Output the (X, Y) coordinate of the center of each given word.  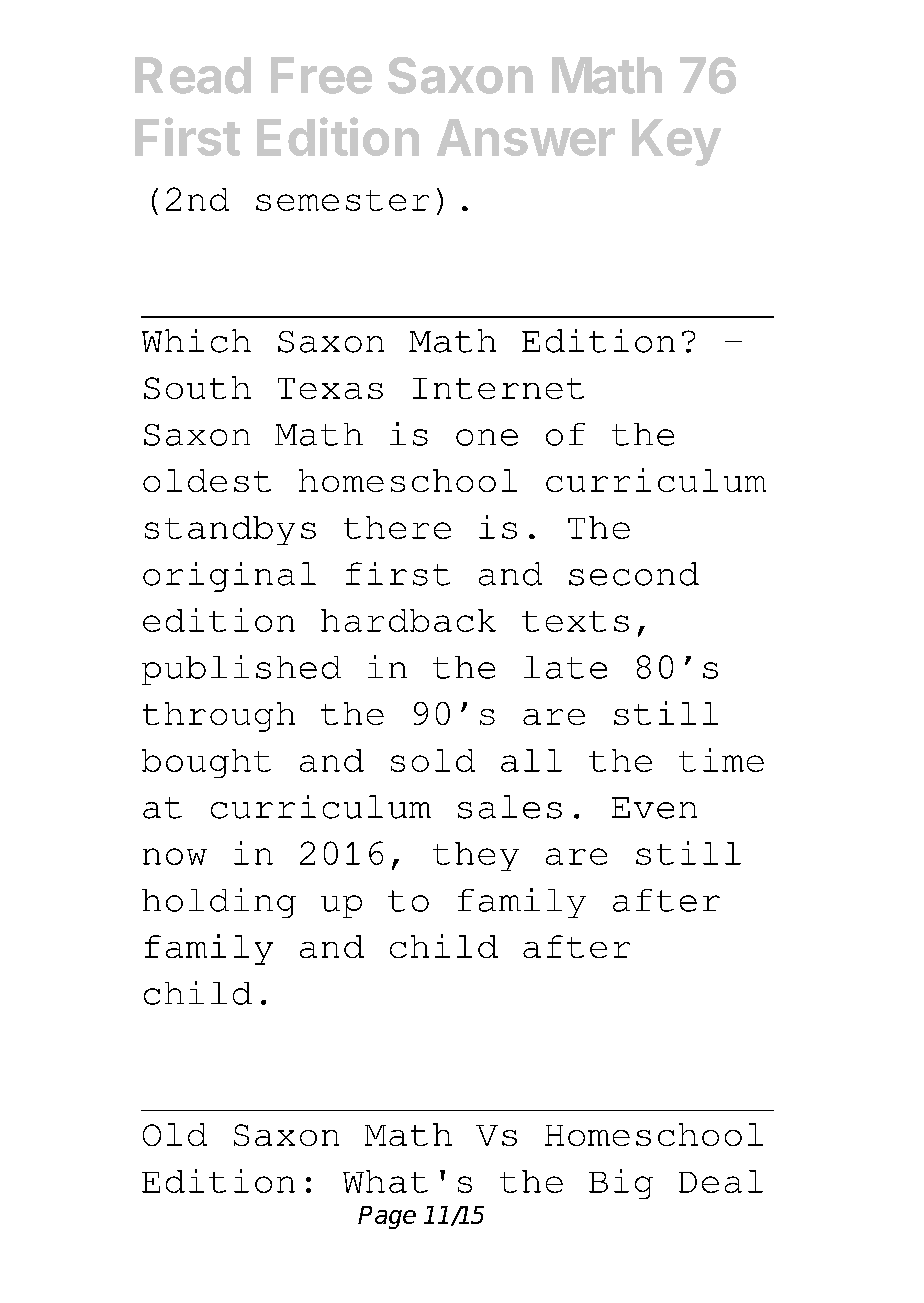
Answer (526, 137)
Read (193, 75)
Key (676, 142)
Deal (721, 1181)
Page (387, 1217)
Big (621, 1184)
